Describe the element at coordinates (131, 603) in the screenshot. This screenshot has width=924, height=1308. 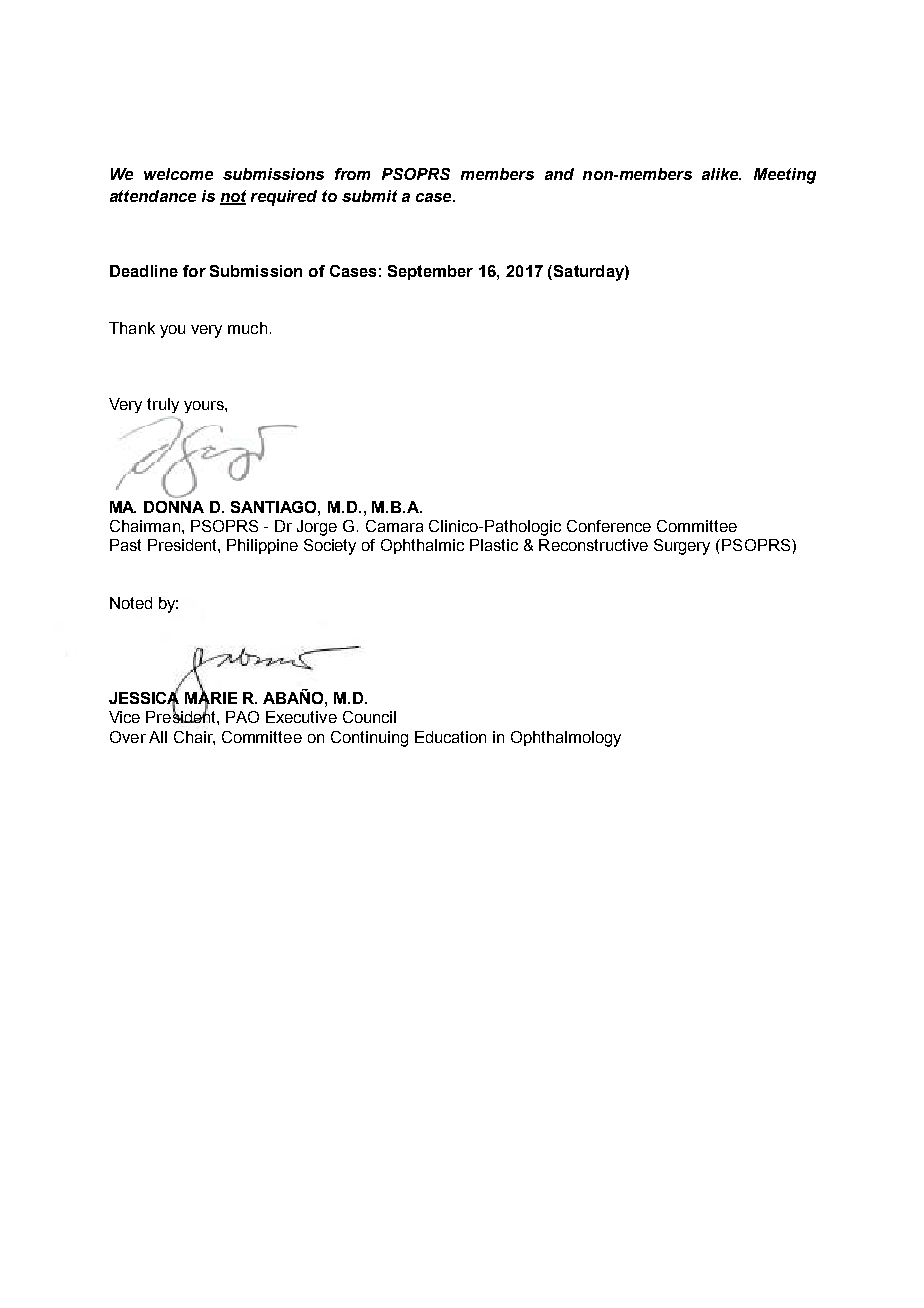
I see `Noted` at that location.
